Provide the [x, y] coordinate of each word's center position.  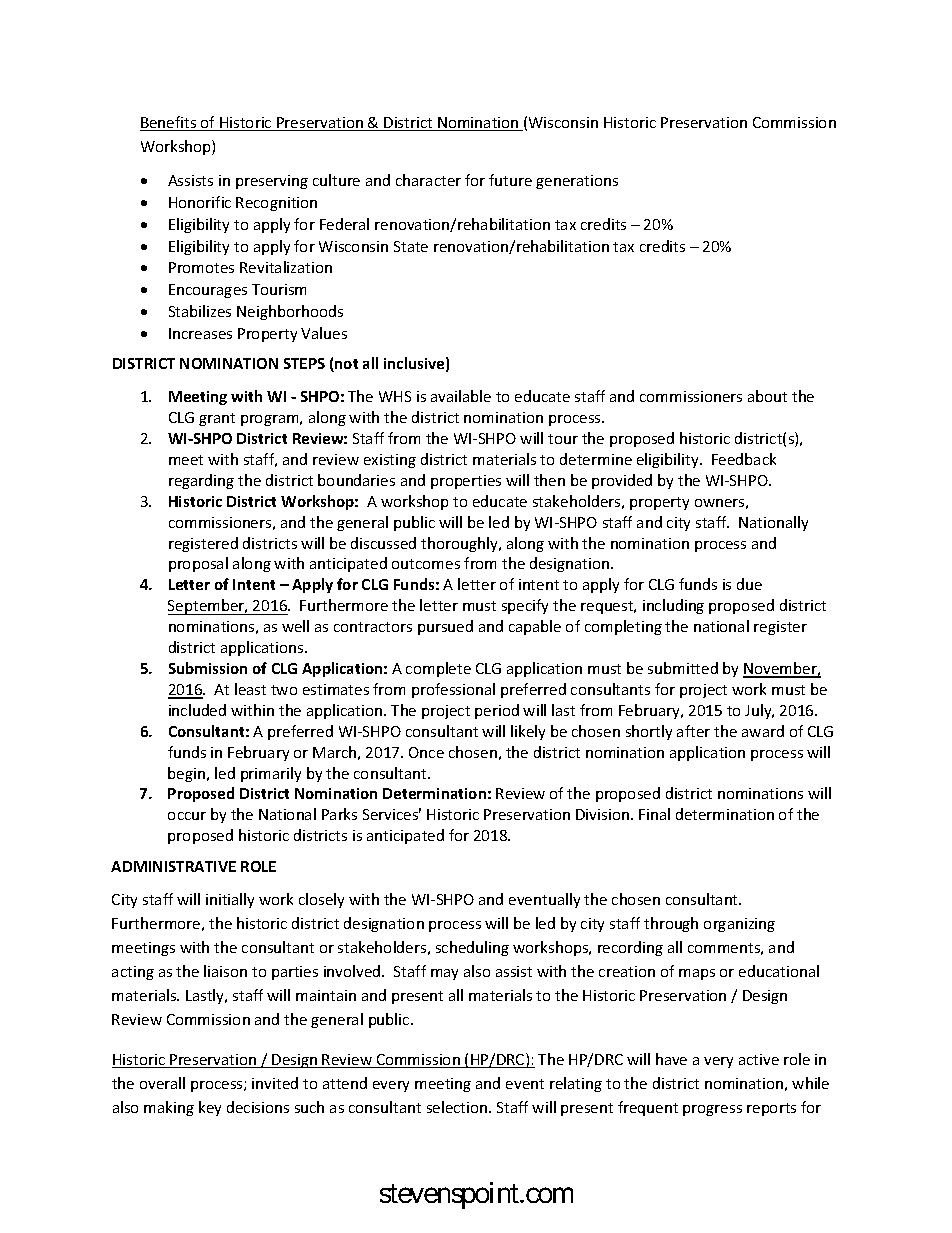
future [510, 180]
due [749, 584]
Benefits [169, 123]
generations [577, 182]
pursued [445, 627]
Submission [208, 668]
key [210, 1108]
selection [458, 1107]
